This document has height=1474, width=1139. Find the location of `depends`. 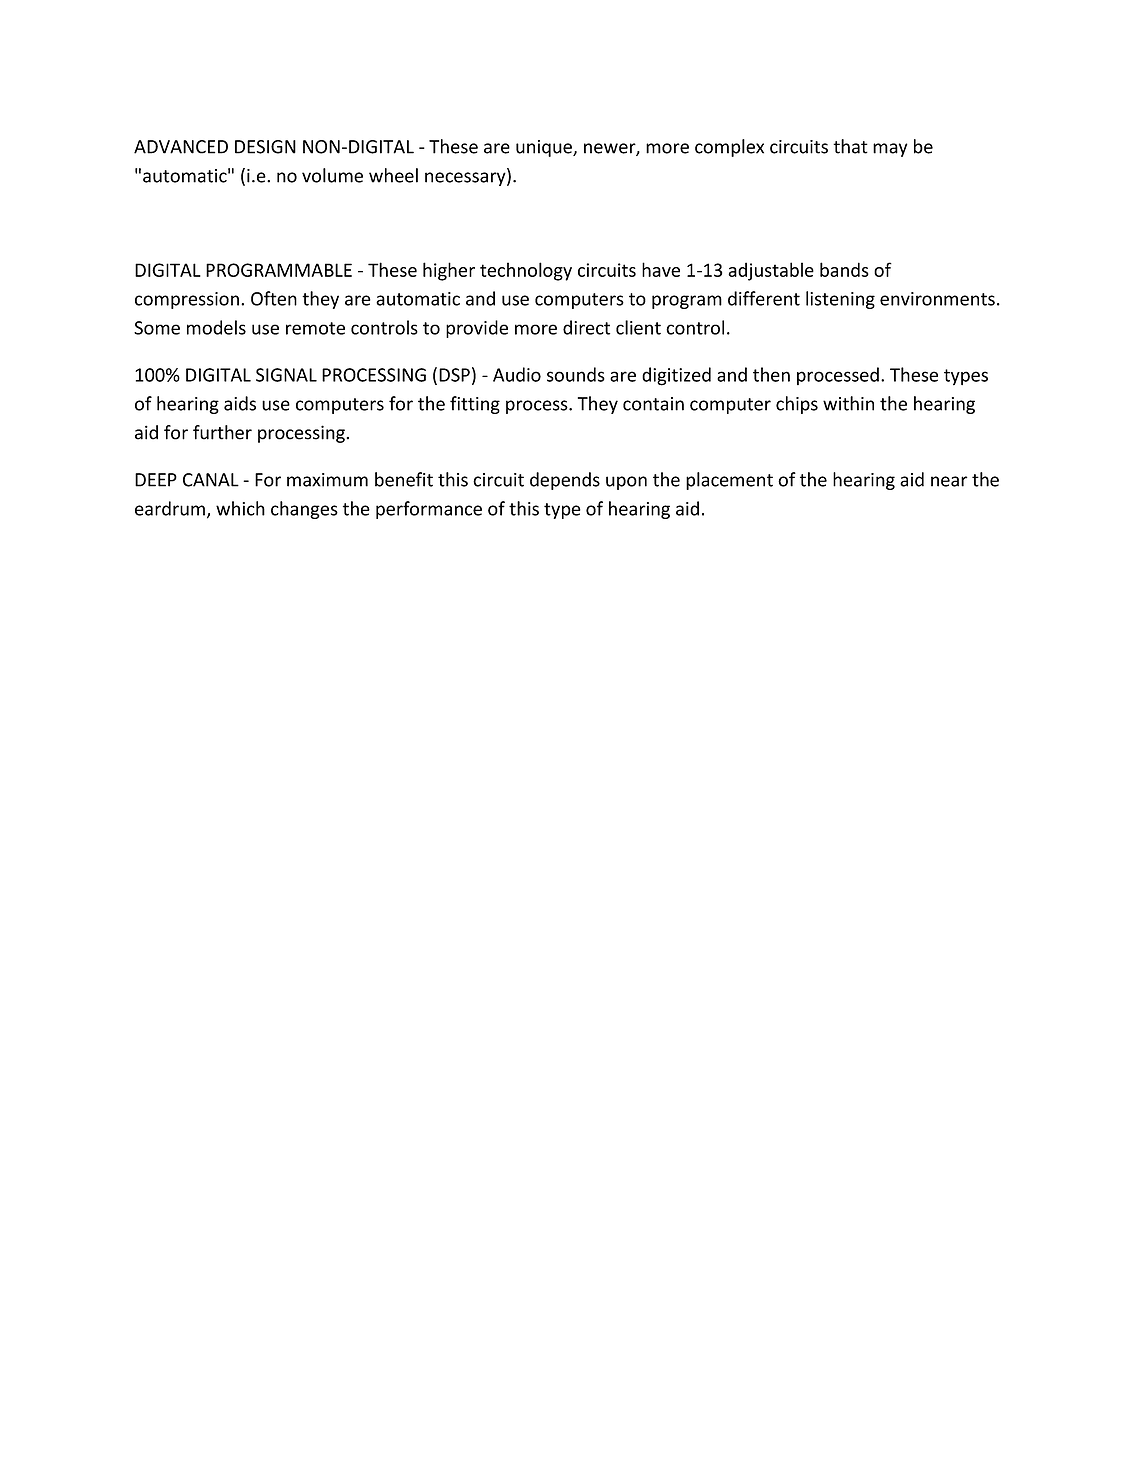

depends is located at coordinates (565, 481).
